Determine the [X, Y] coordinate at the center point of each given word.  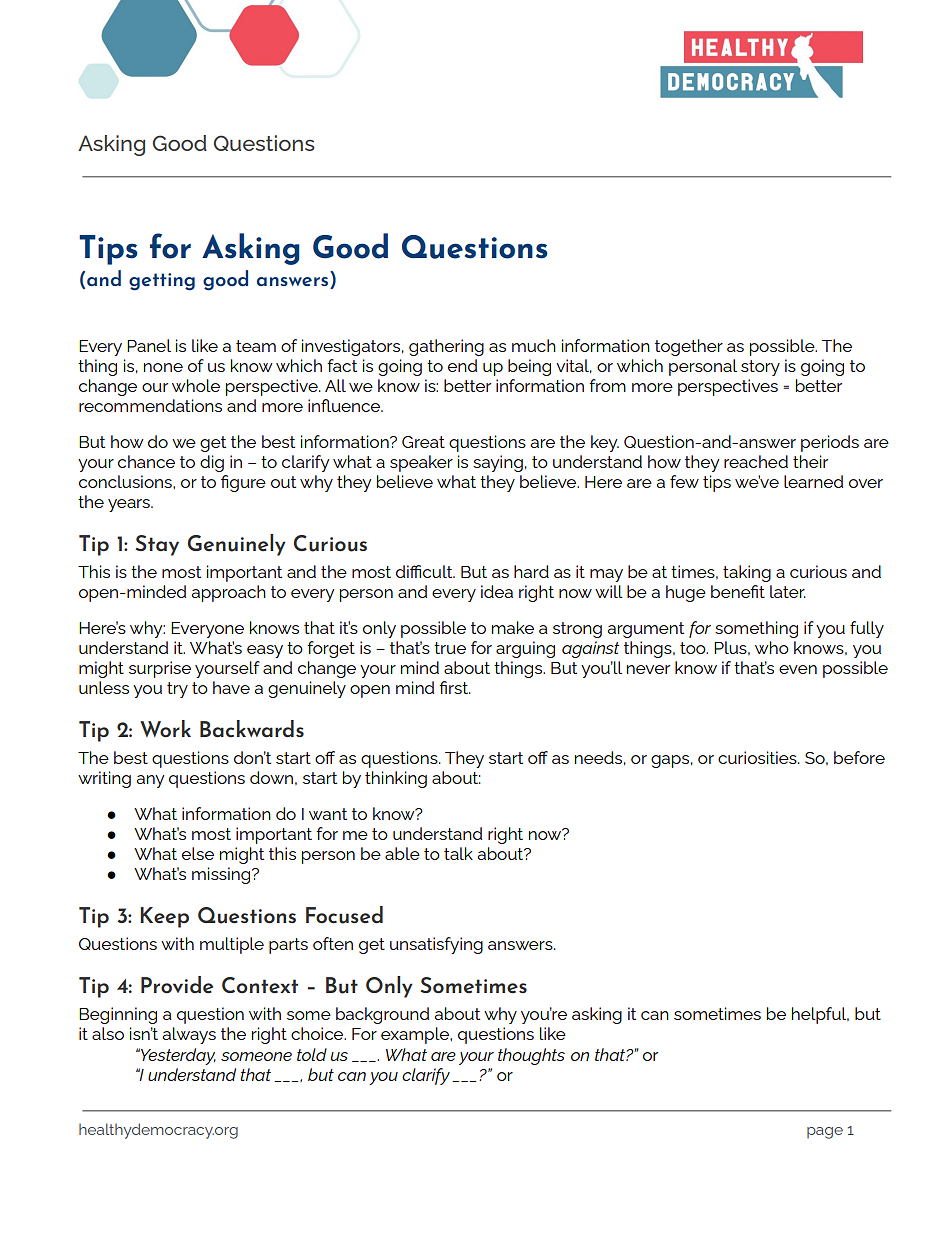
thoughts [531, 1056]
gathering [446, 347]
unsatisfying [436, 945]
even [798, 669]
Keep [164, 917]
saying [498, 463]
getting [162, 282]
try [177, 690]
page [825, 1133]
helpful [820, 1015]
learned [813, 481]
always [189, 1035]
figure [243, 483]
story [760, 368]
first [455, 687]
